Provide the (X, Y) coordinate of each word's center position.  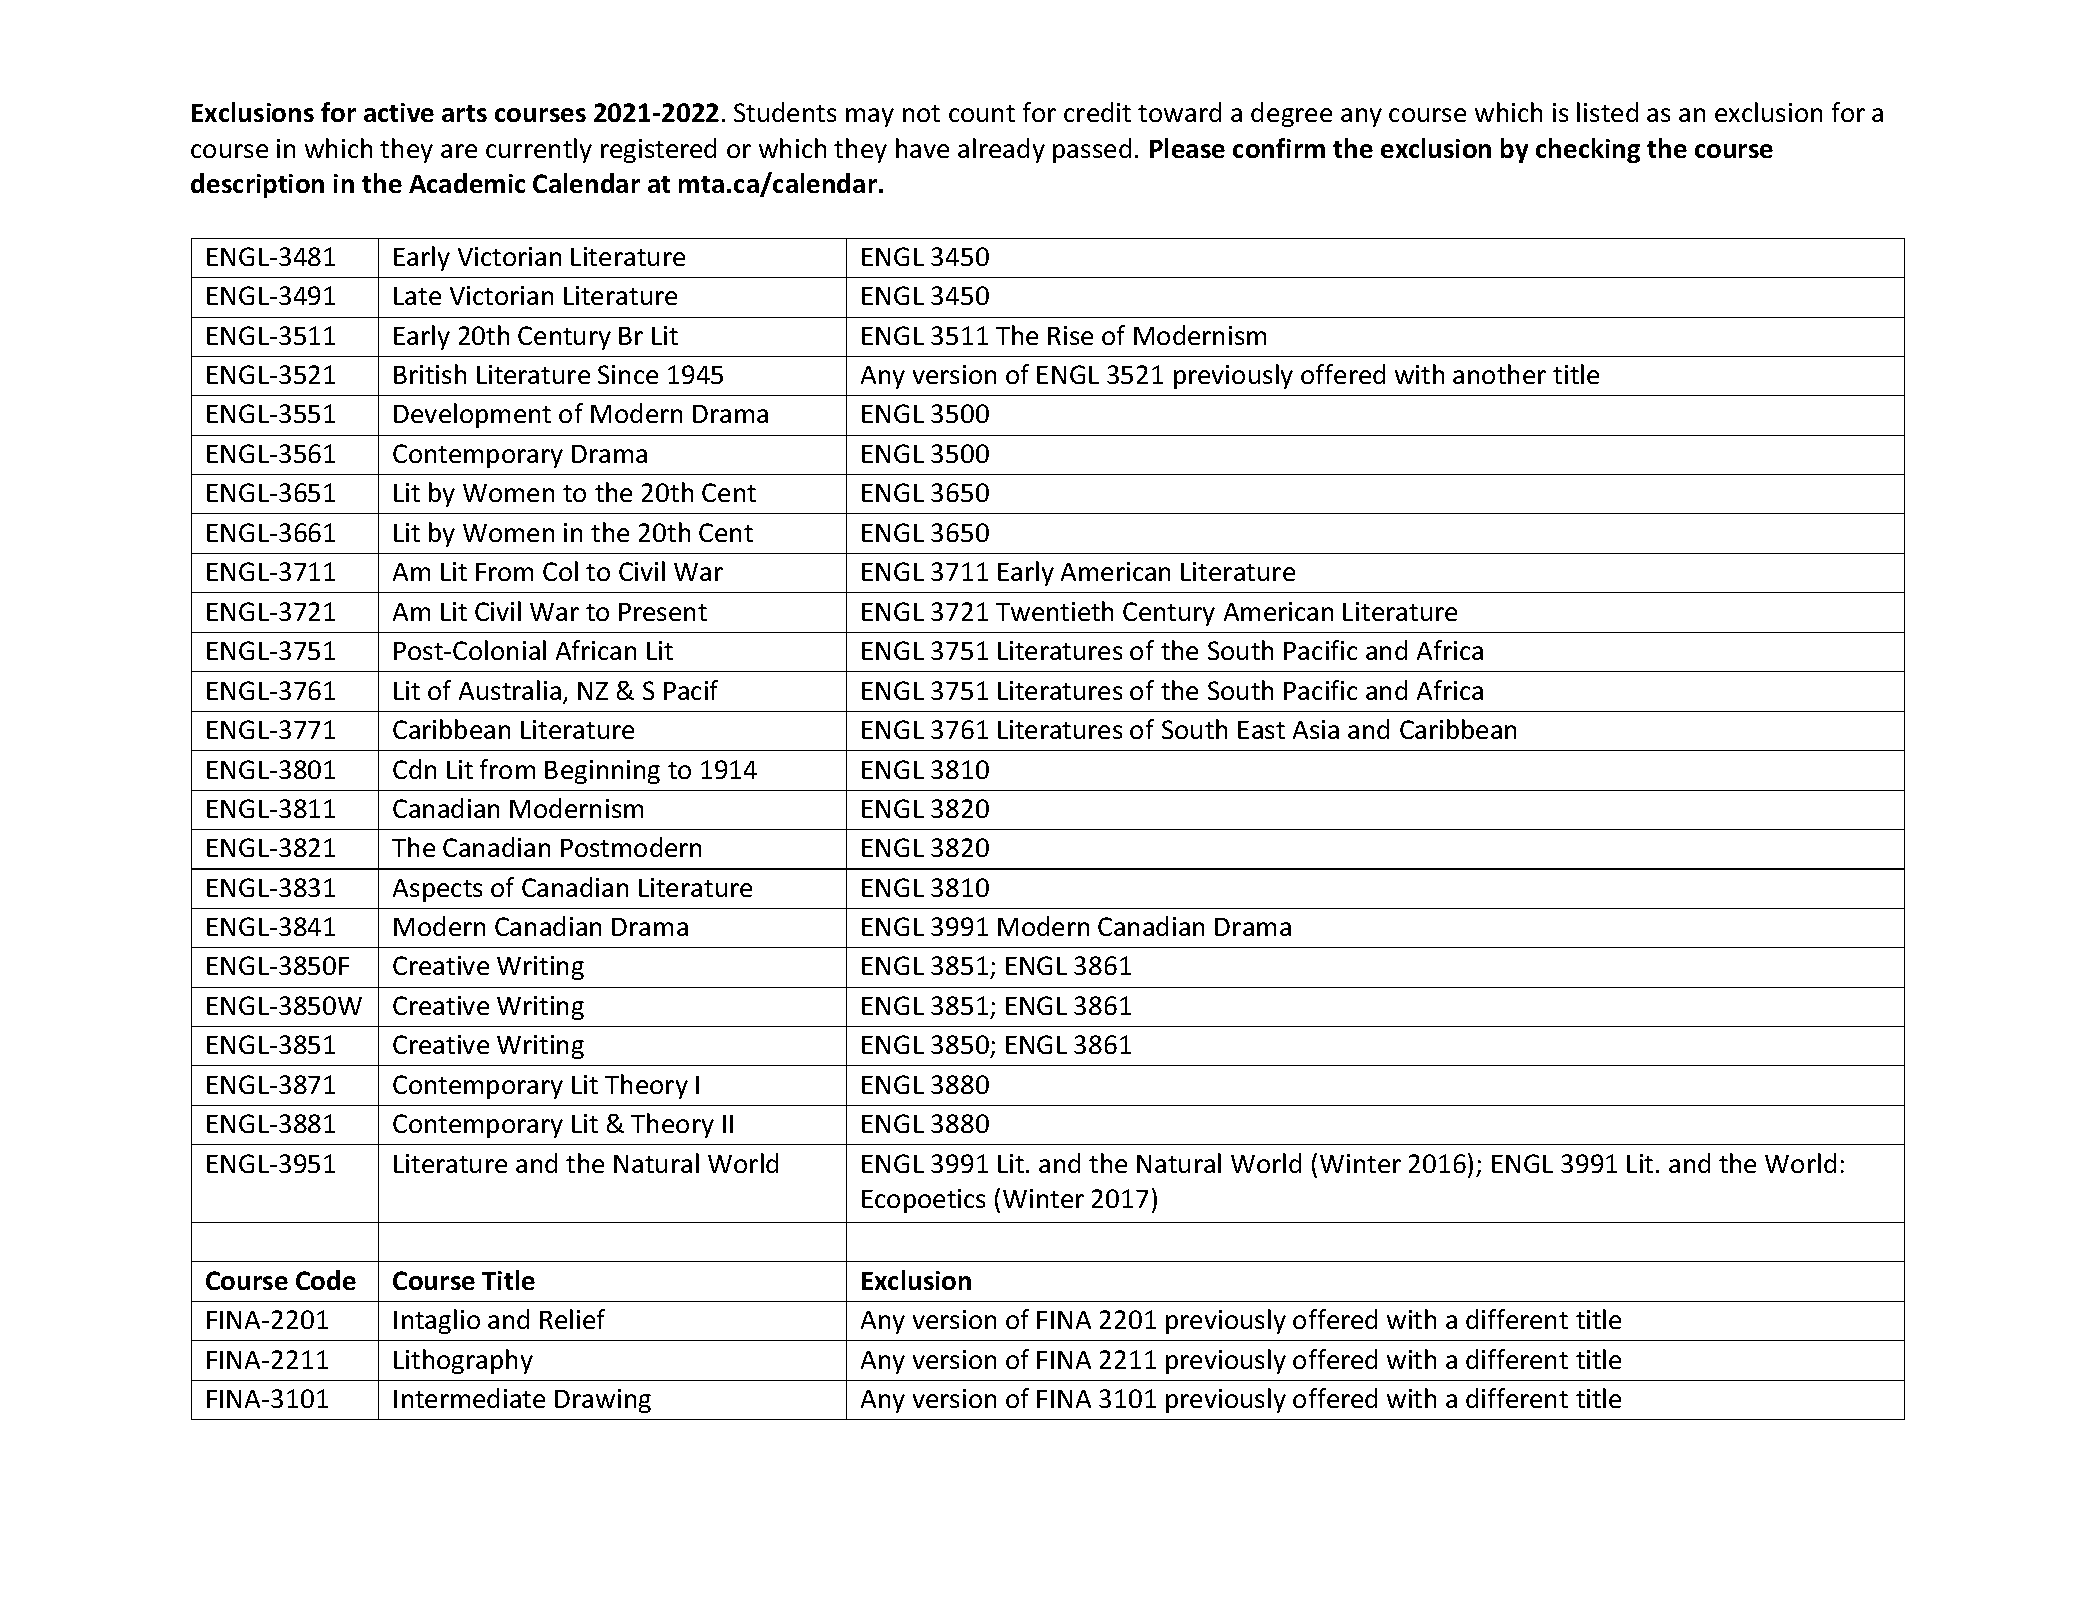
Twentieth (1054, 611)
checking (1588, 150)
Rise (1070, 335)
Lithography (463, 1361)
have (922, 148)
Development (472, 415)
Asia (1316, 729)
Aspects (437, 890)
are (459, 151)
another (1499, 374)
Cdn (414, 769)
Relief (572, 1319)
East (1261, 730)
